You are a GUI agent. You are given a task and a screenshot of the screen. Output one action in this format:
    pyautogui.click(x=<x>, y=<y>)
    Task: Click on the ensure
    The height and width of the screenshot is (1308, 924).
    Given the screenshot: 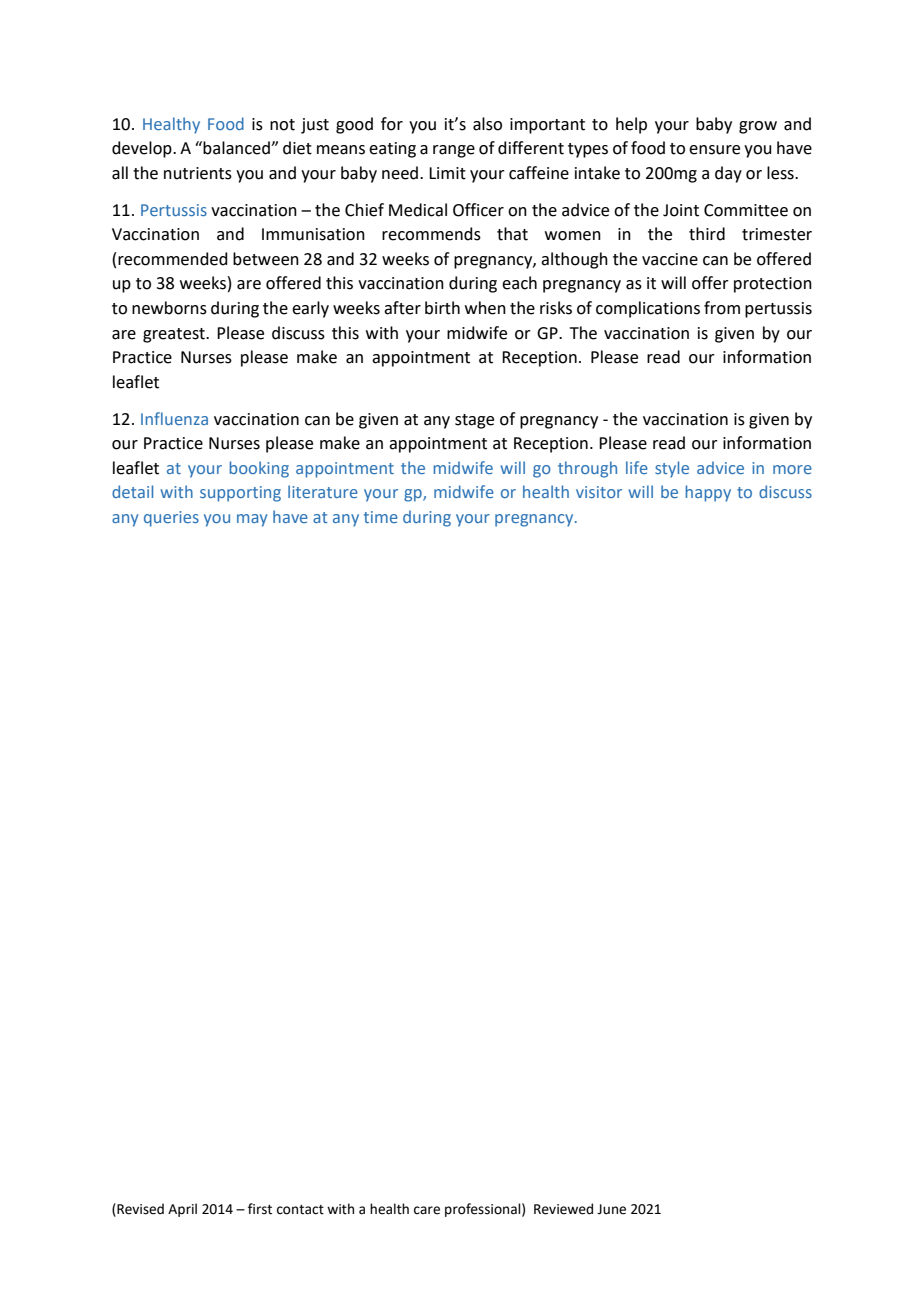 What is the action you would take?
    pyautogui.click(x=714, y=150)
